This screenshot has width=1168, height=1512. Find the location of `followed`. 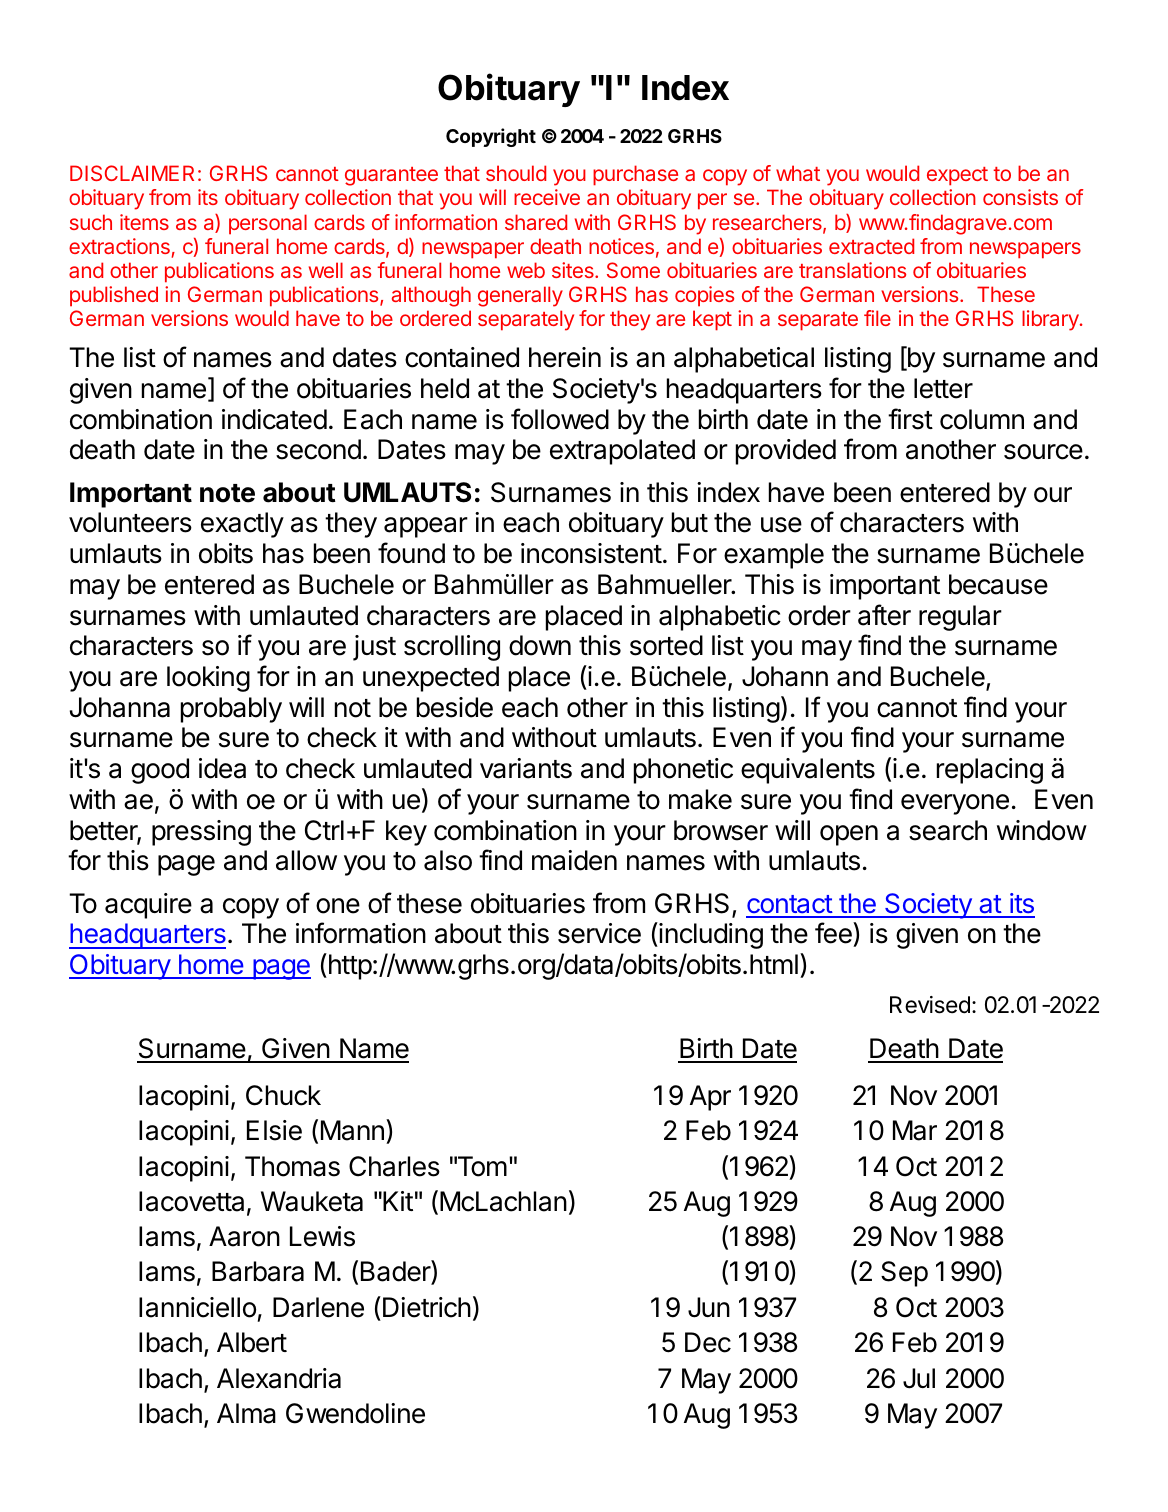

followed is located at coordinates (560, 419).
